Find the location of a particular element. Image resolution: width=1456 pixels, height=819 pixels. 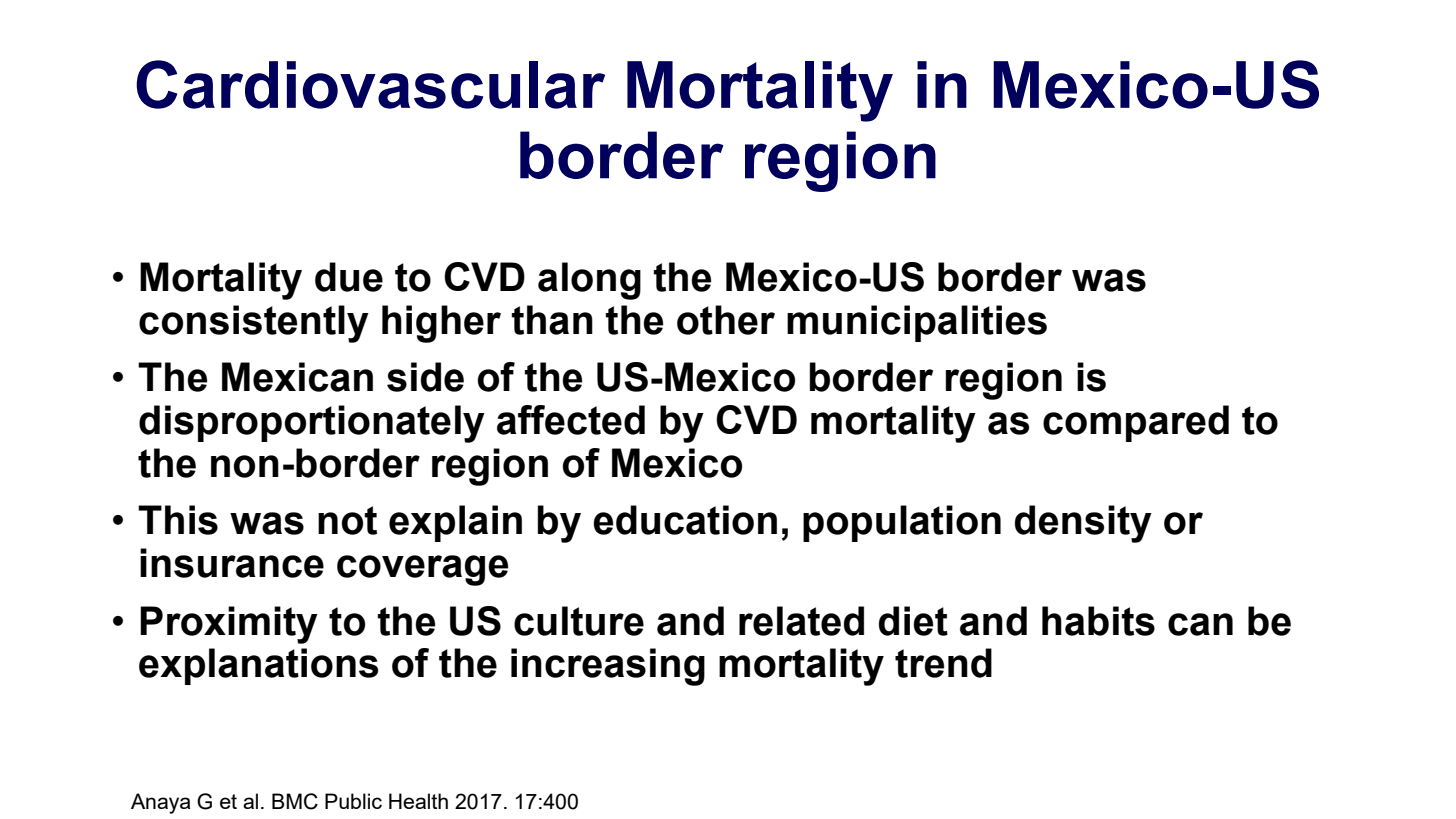

disproportionately is located at coordinates (312, 424).
